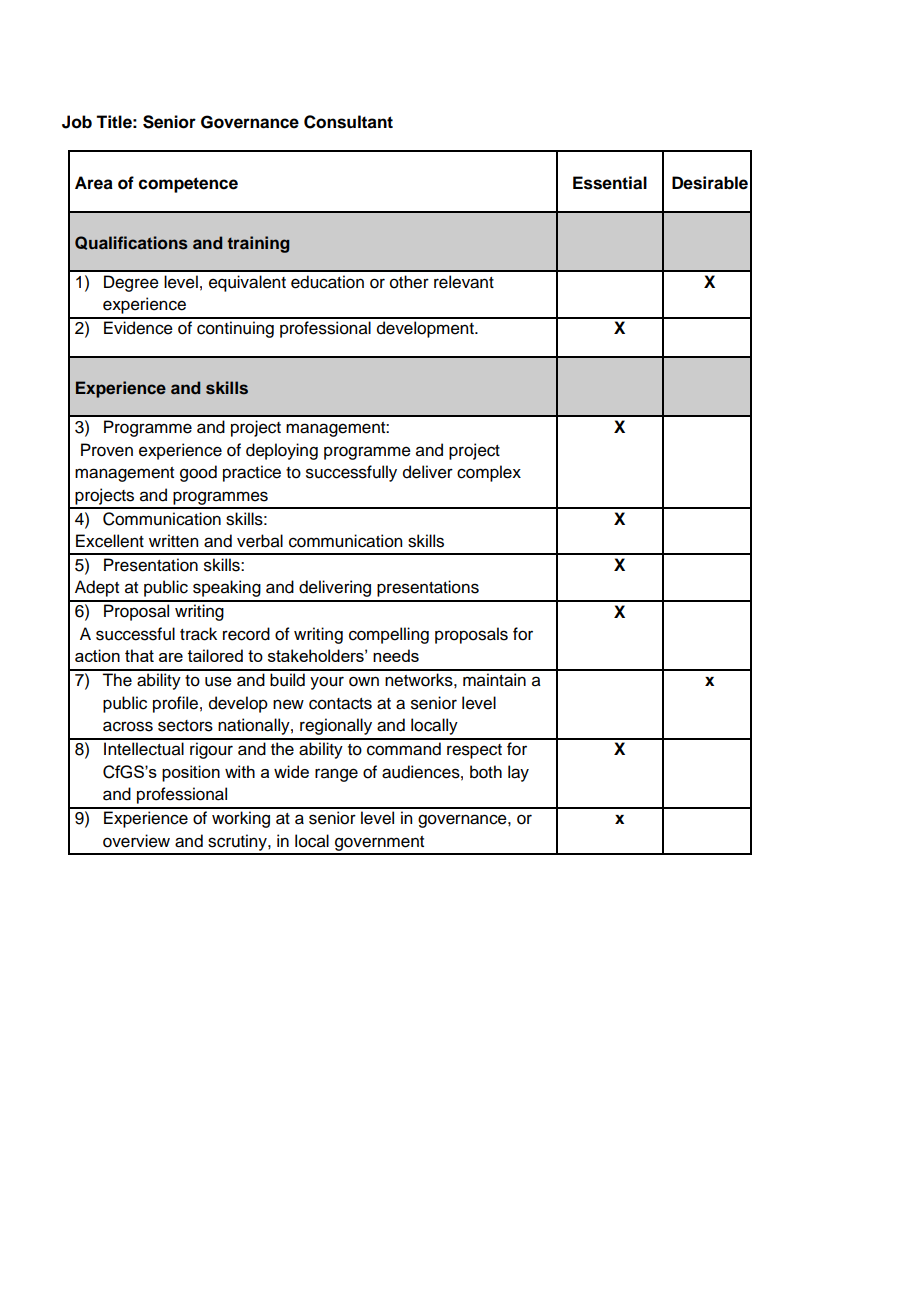 This document has width=924, height=1308. Describe the element at coordinates (348, 122) in the document. I see `Consultant` at that location.
